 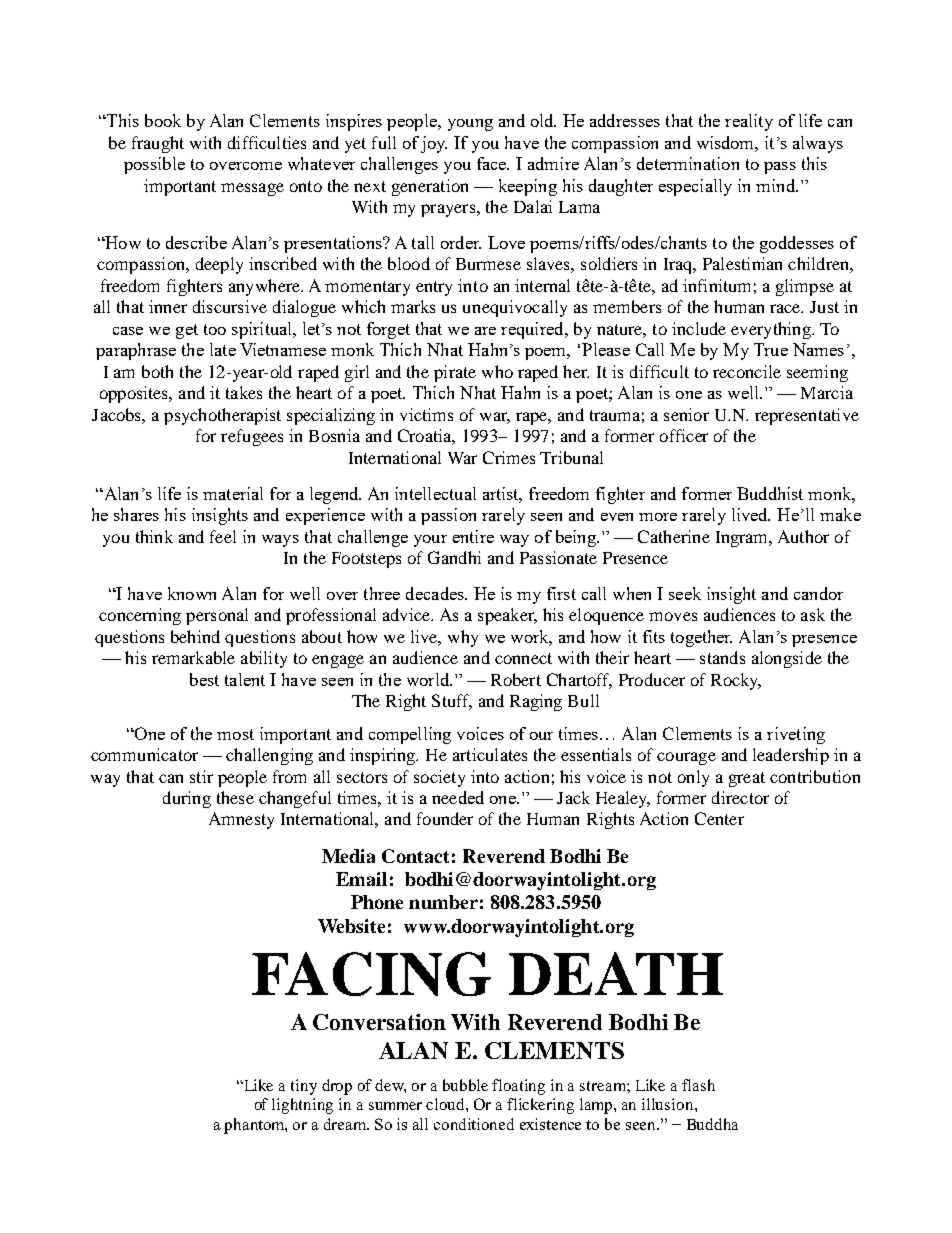 I want to click on Buddhist, so click(x=770, y=493).
